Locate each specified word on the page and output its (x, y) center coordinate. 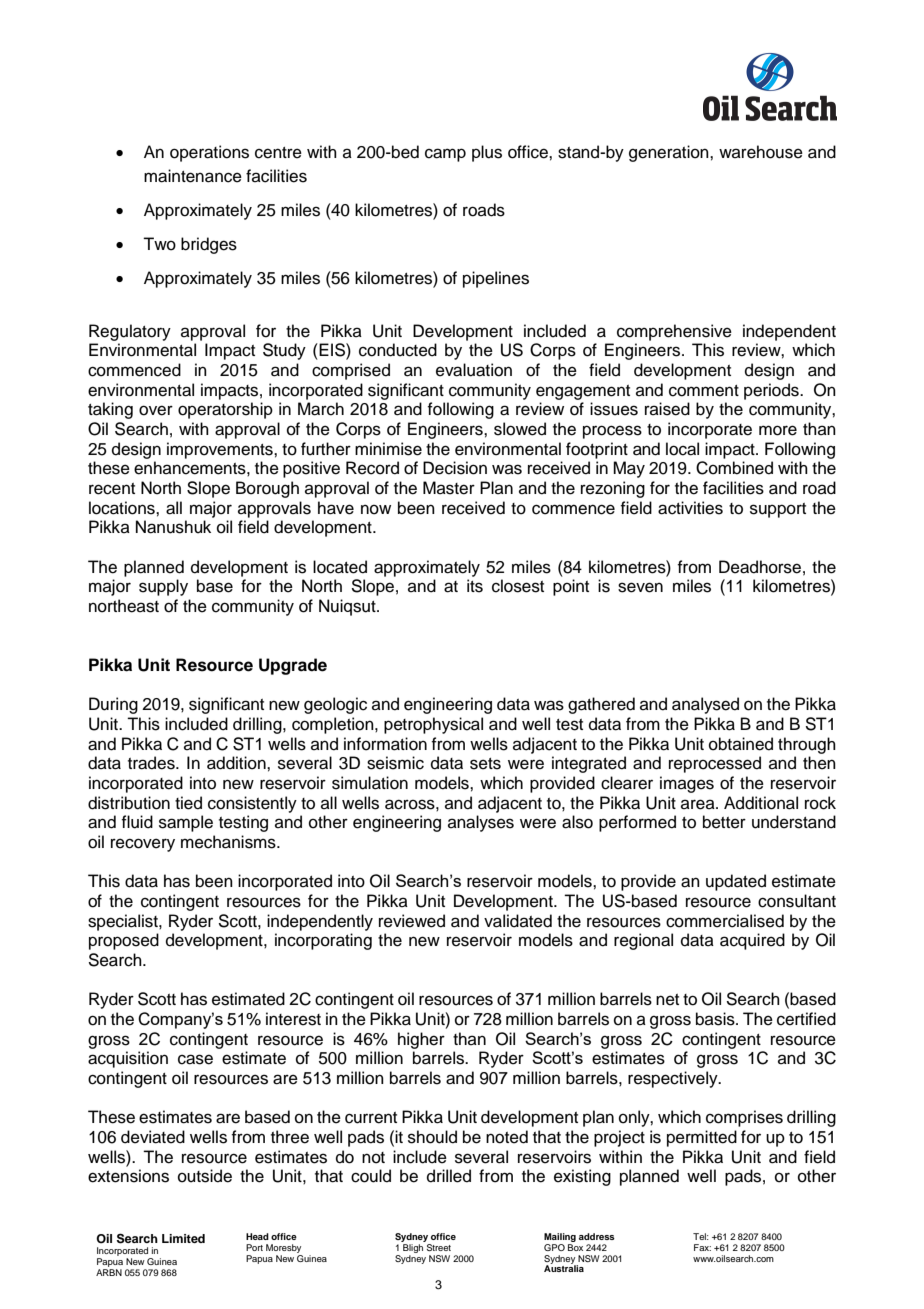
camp (445, 155)
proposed (124, 941)
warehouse (761, 152)
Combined (734, 468)
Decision (455, 468)
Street (438, 1246)
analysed (705, 705)
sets (485, 764)
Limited (183, 1238)
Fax (702, 1247)
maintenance (193, 176)
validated (518, 921)
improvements (221, 450)
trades (152, 763)
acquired (752, 941)
